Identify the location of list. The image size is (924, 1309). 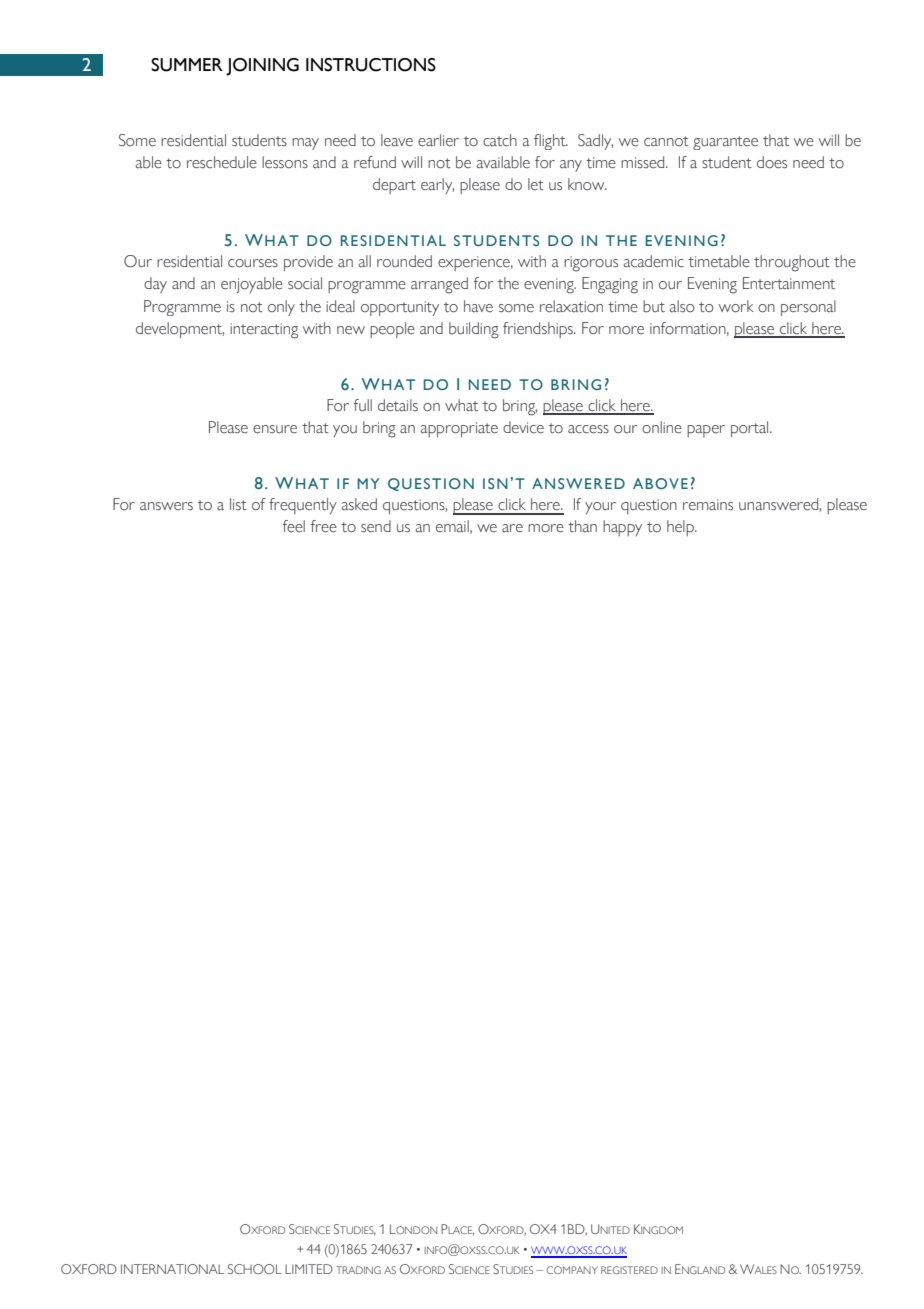
(238, 504).
